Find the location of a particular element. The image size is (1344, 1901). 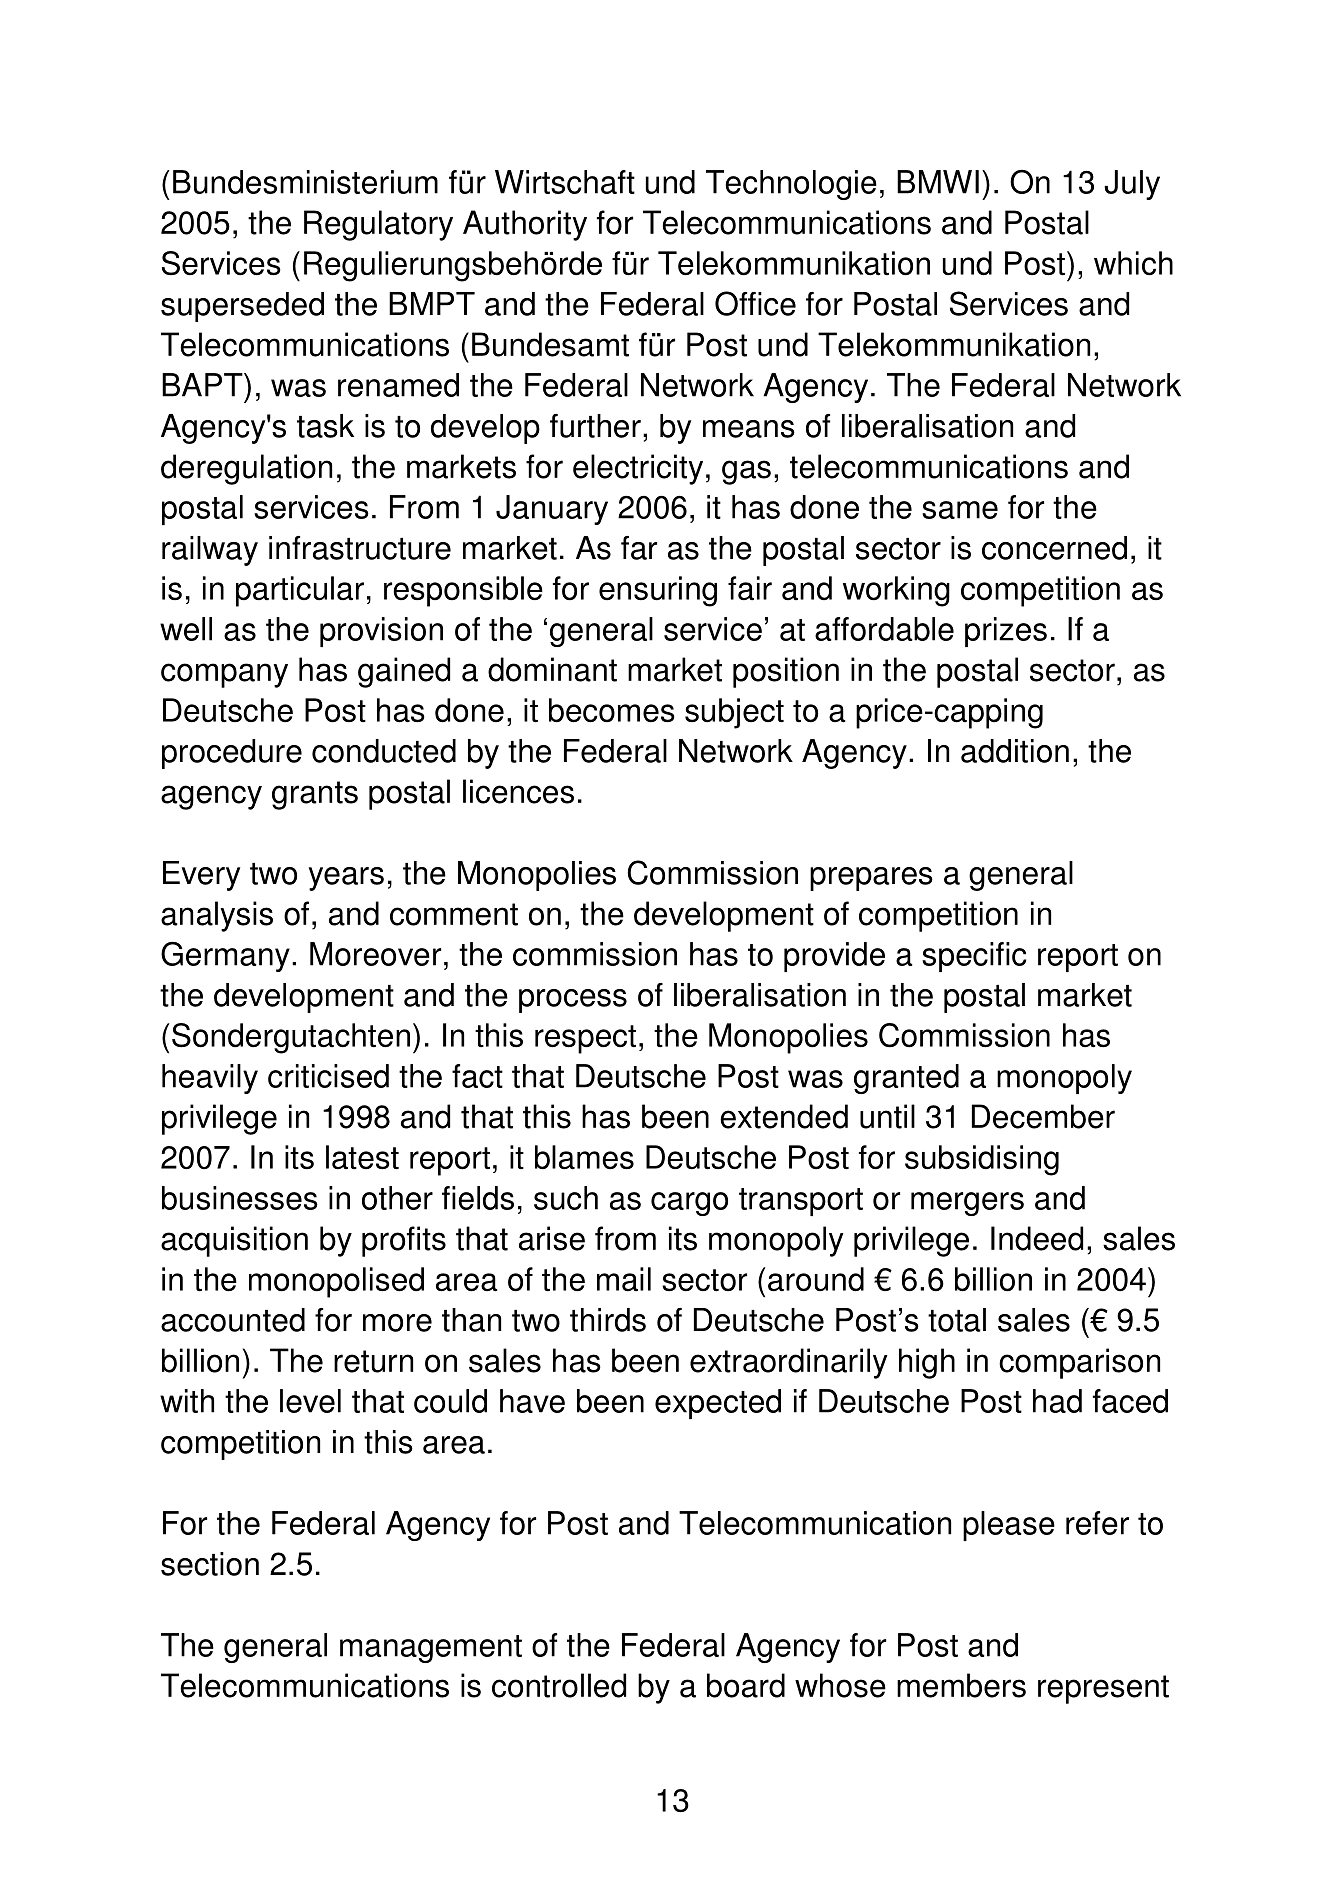

criticised is located at coordinates (328, 1076).
